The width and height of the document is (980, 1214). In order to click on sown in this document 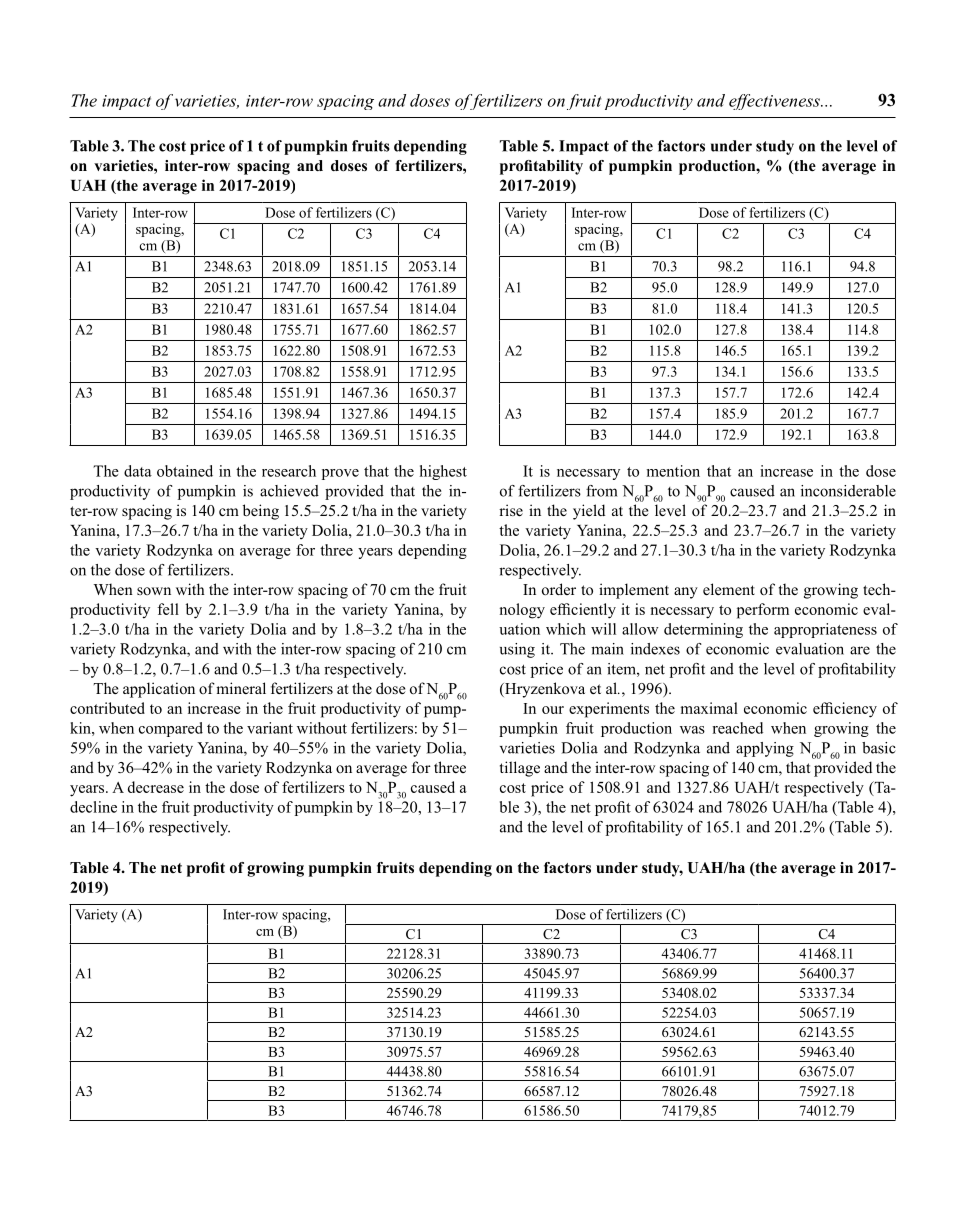, I will do `click(154, 591)`.
